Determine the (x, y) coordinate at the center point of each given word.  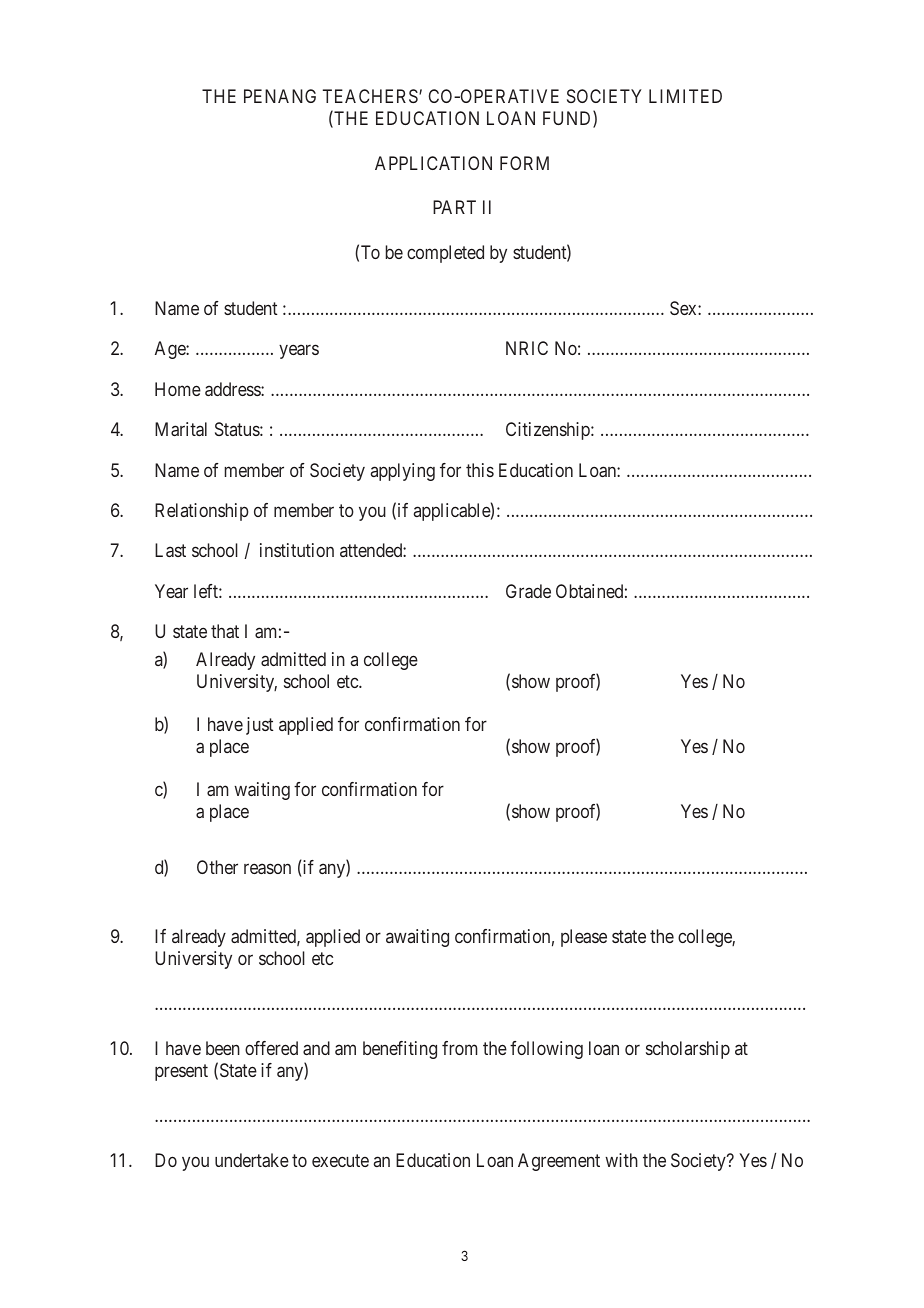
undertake (252, 1160)
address (233, 389)
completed (445, 254)
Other (217, 867)
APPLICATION (433, 163)
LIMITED (685, 96)
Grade (528, 591)
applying (403, 472)
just (260, 726)
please (584, 938)
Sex (684, 308)
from (459, 1048)
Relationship (202, 512)
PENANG (280, 96)
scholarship (688, 1050)
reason (267, 869)
